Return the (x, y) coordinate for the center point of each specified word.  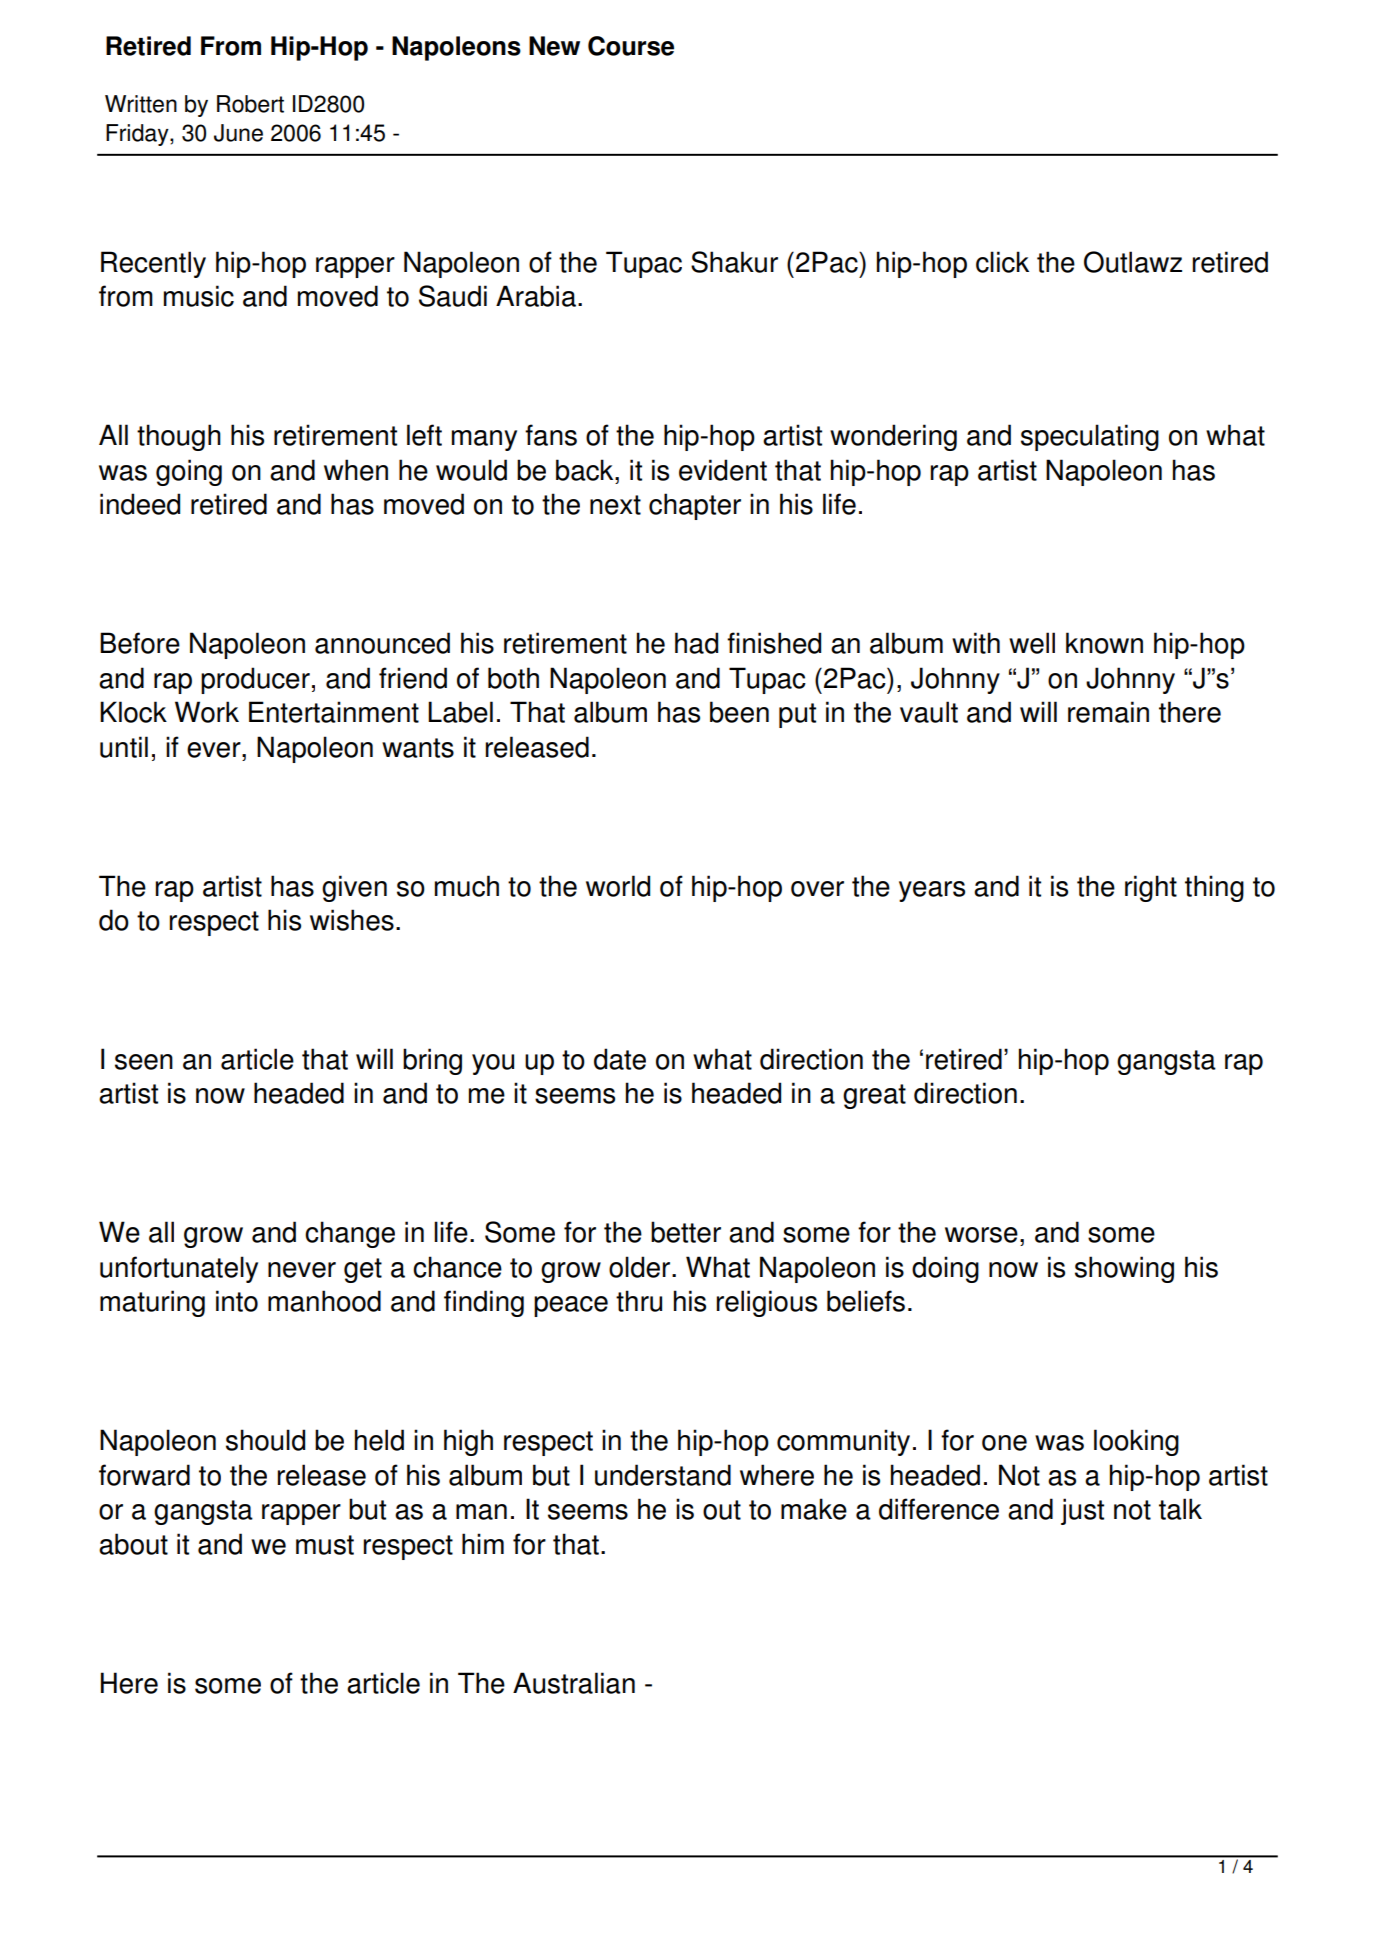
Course (631, 46)
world (618, 886)
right (1151, 888)
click (1002, 262)
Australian (574, 1683)
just (1082, 1511)
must (325, 1545)
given (354, 888)
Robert (250, 104)
